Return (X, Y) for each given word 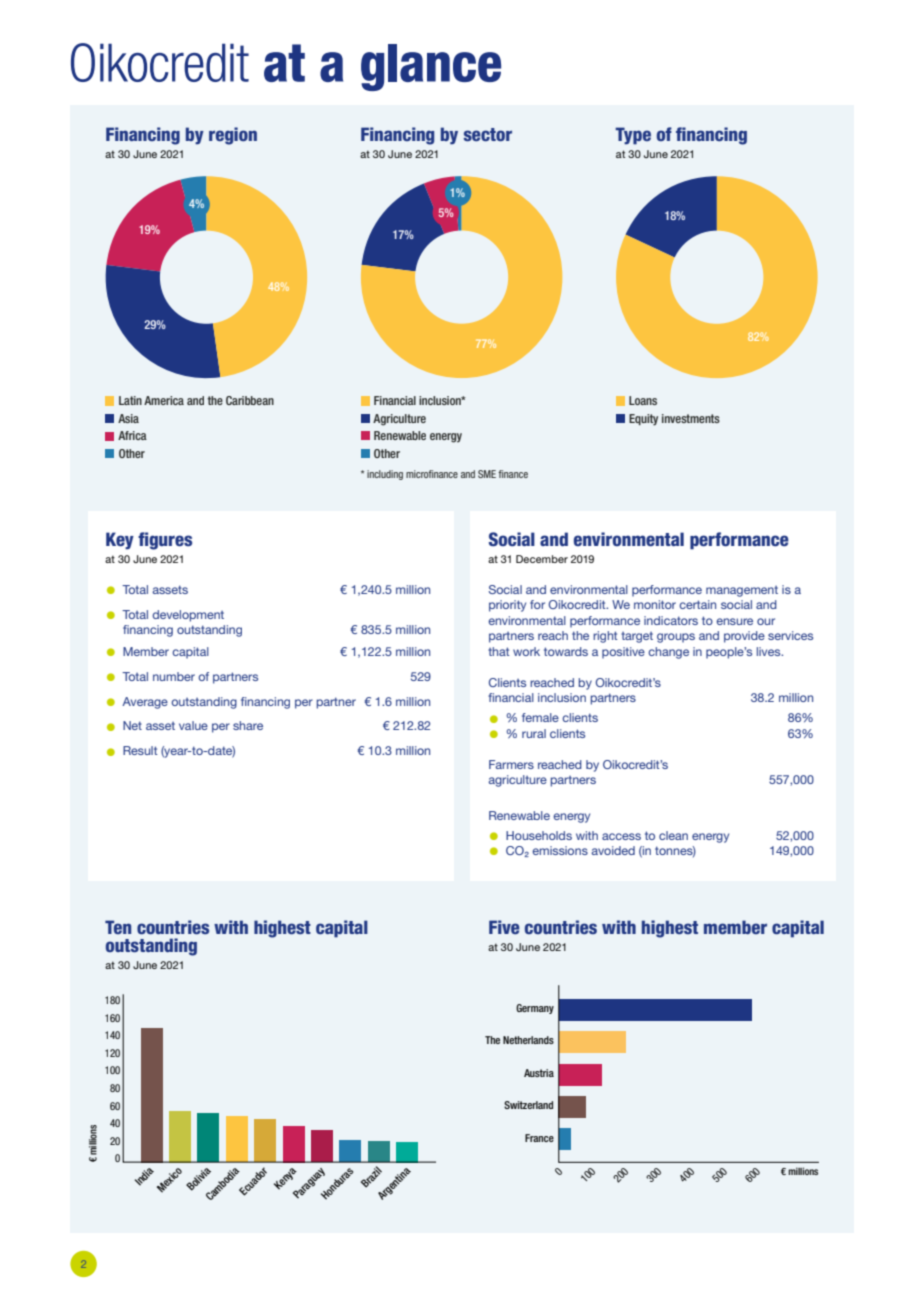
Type (633, 136)
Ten (118, 927)
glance (431, 67)
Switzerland (528, 1105)
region (233, 136)
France (539, 1138)
